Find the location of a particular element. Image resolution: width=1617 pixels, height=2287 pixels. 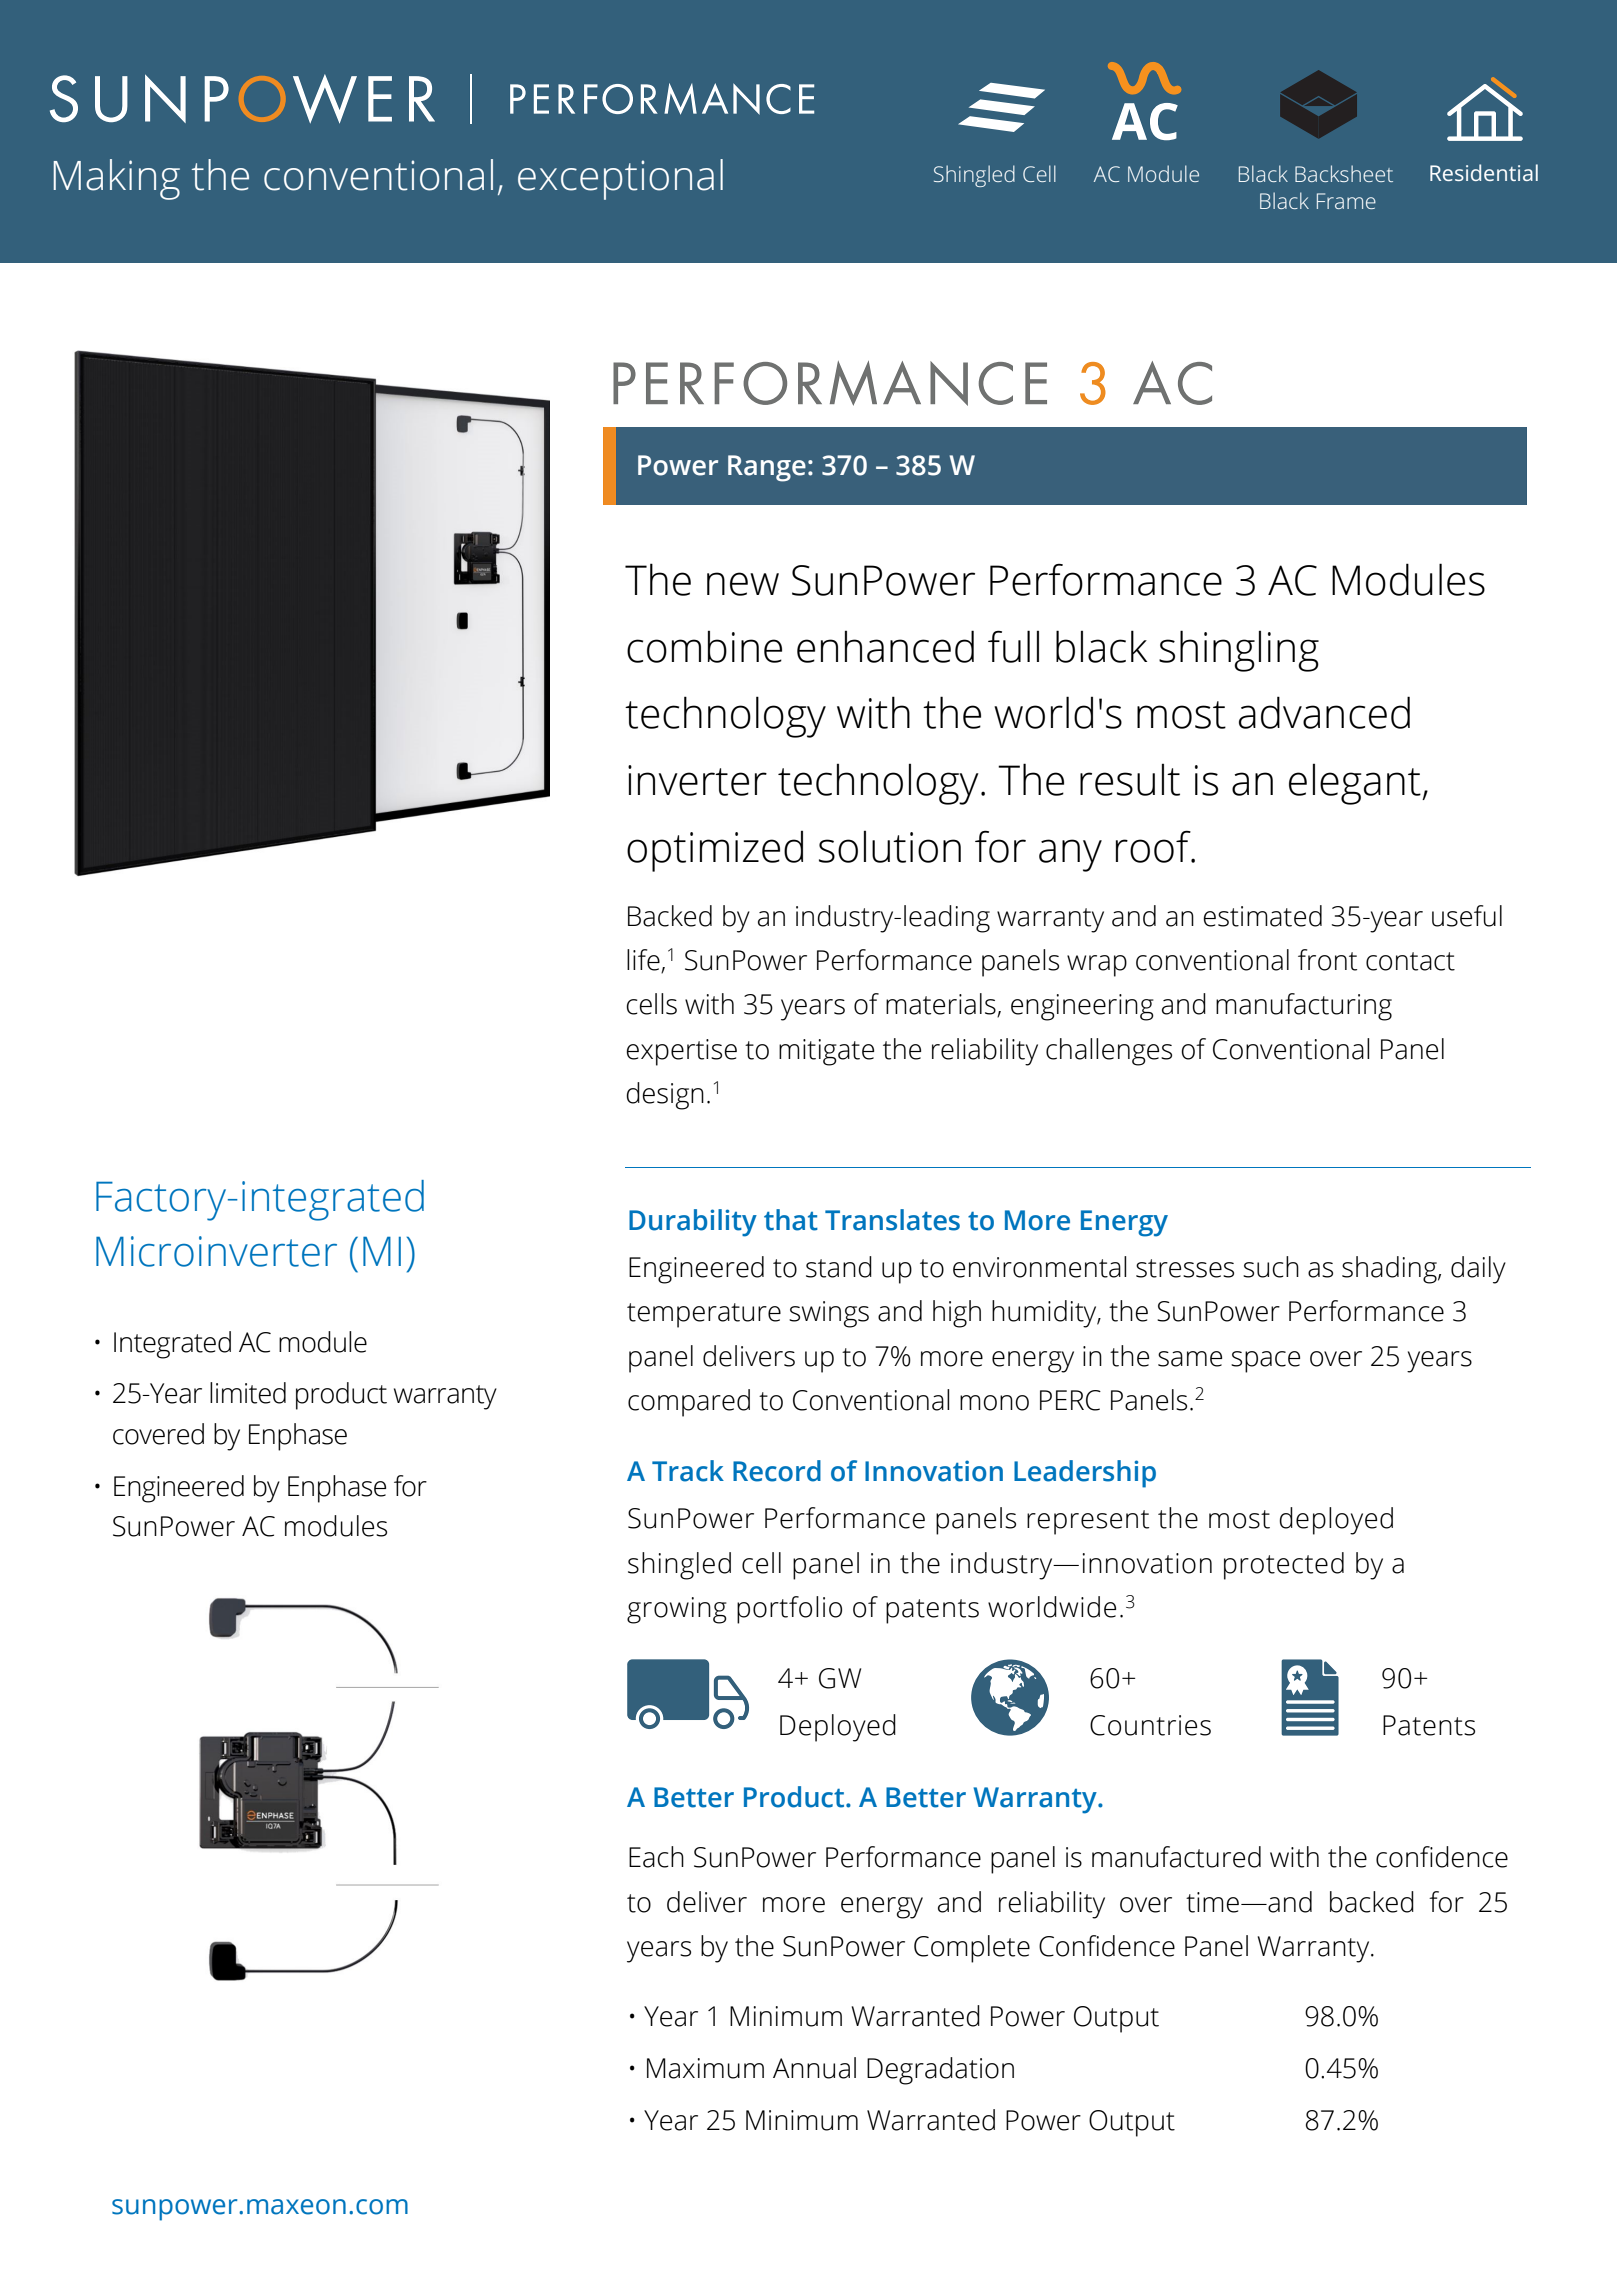

mitigate is located at coordinates (826, 1052).
